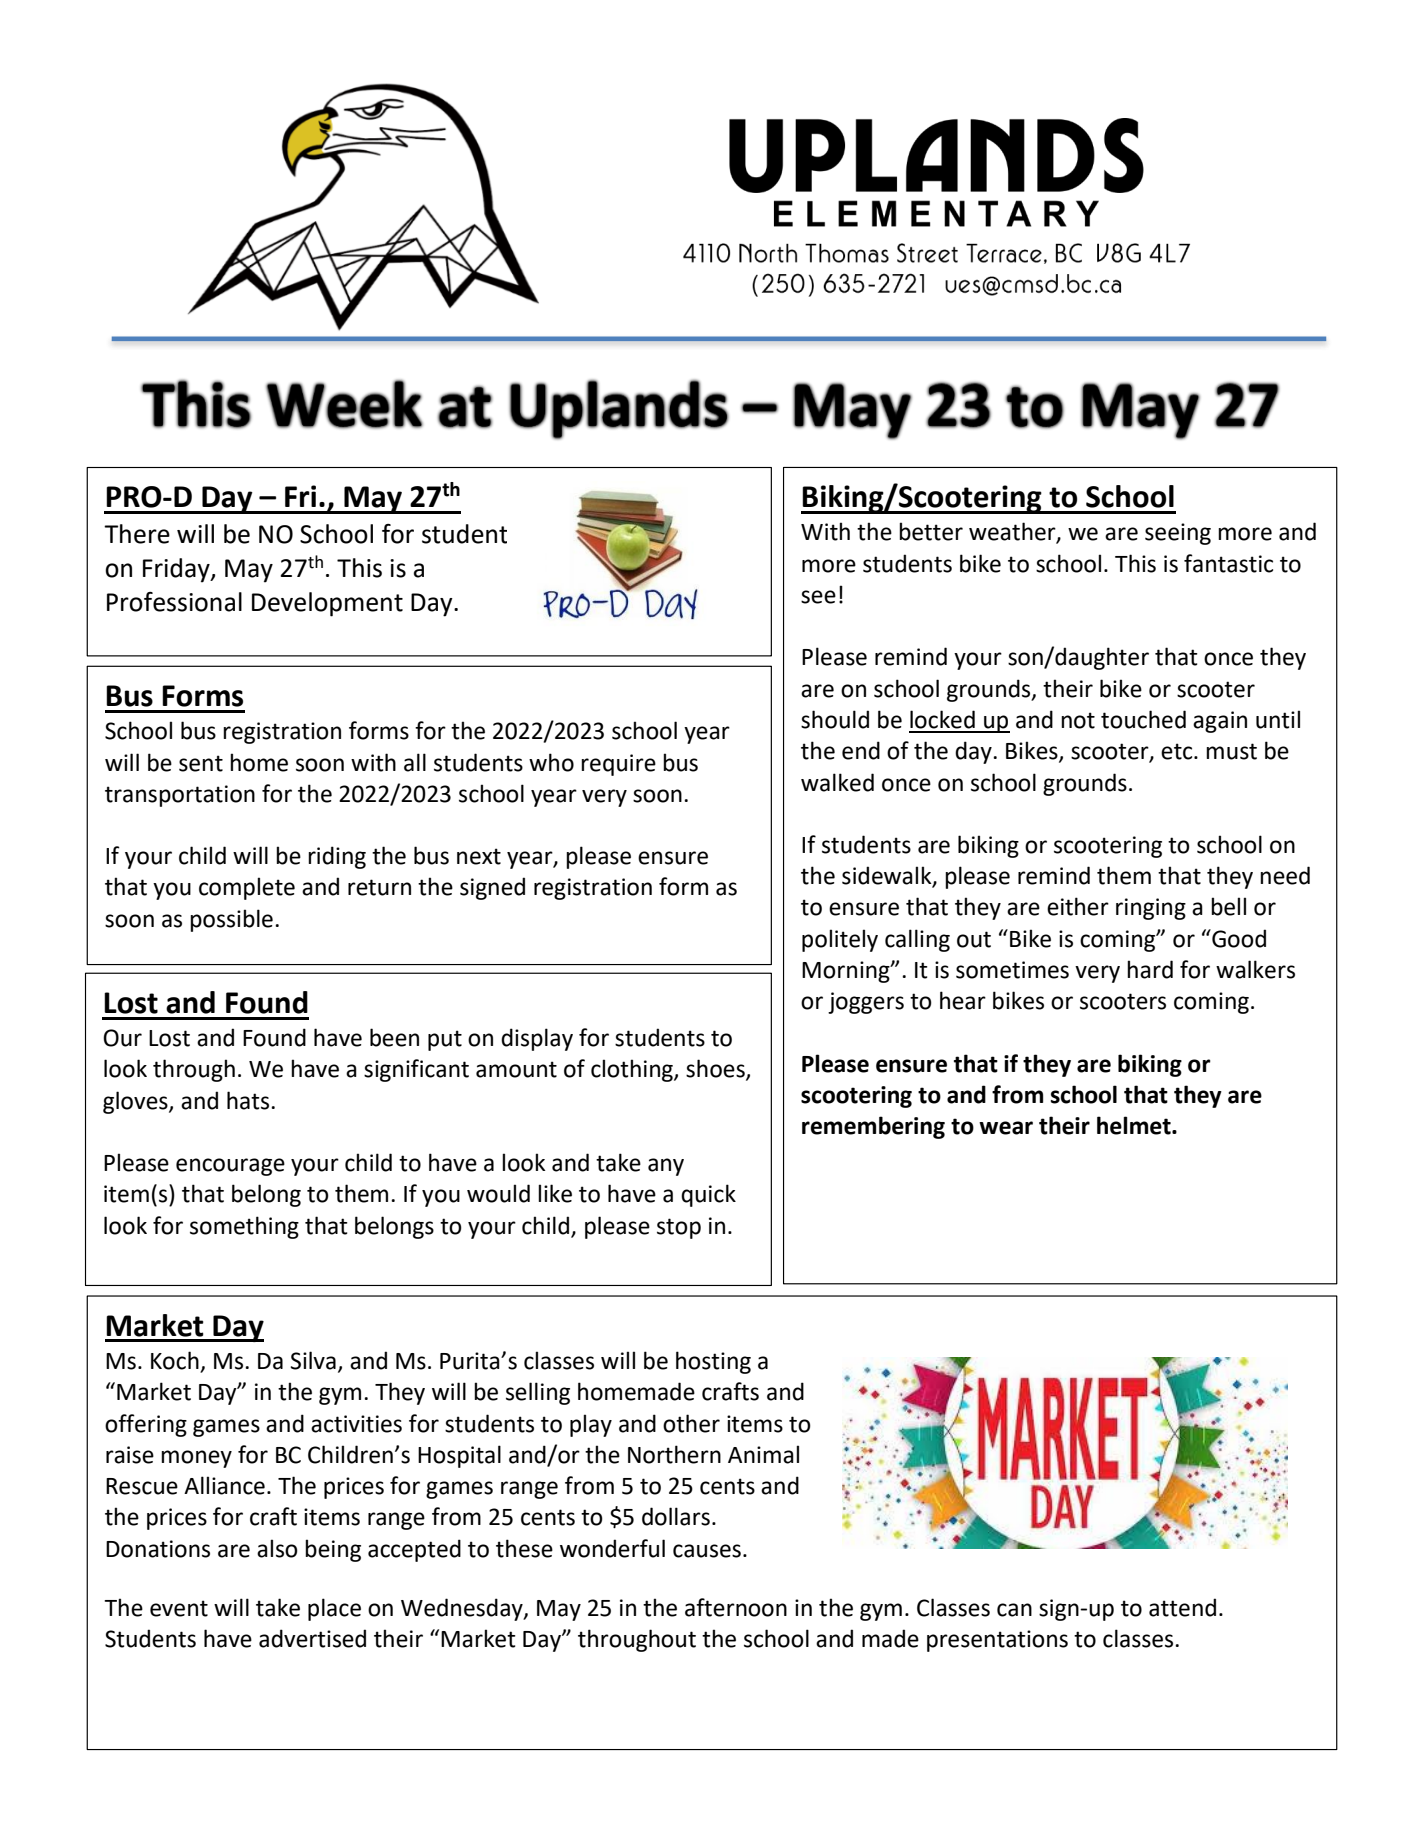 The width and height of the document is (1424, 1842). What do you see at coordinates (716, 1069) in the document?
I see `shoes` at bounding box center [716, 1069].
